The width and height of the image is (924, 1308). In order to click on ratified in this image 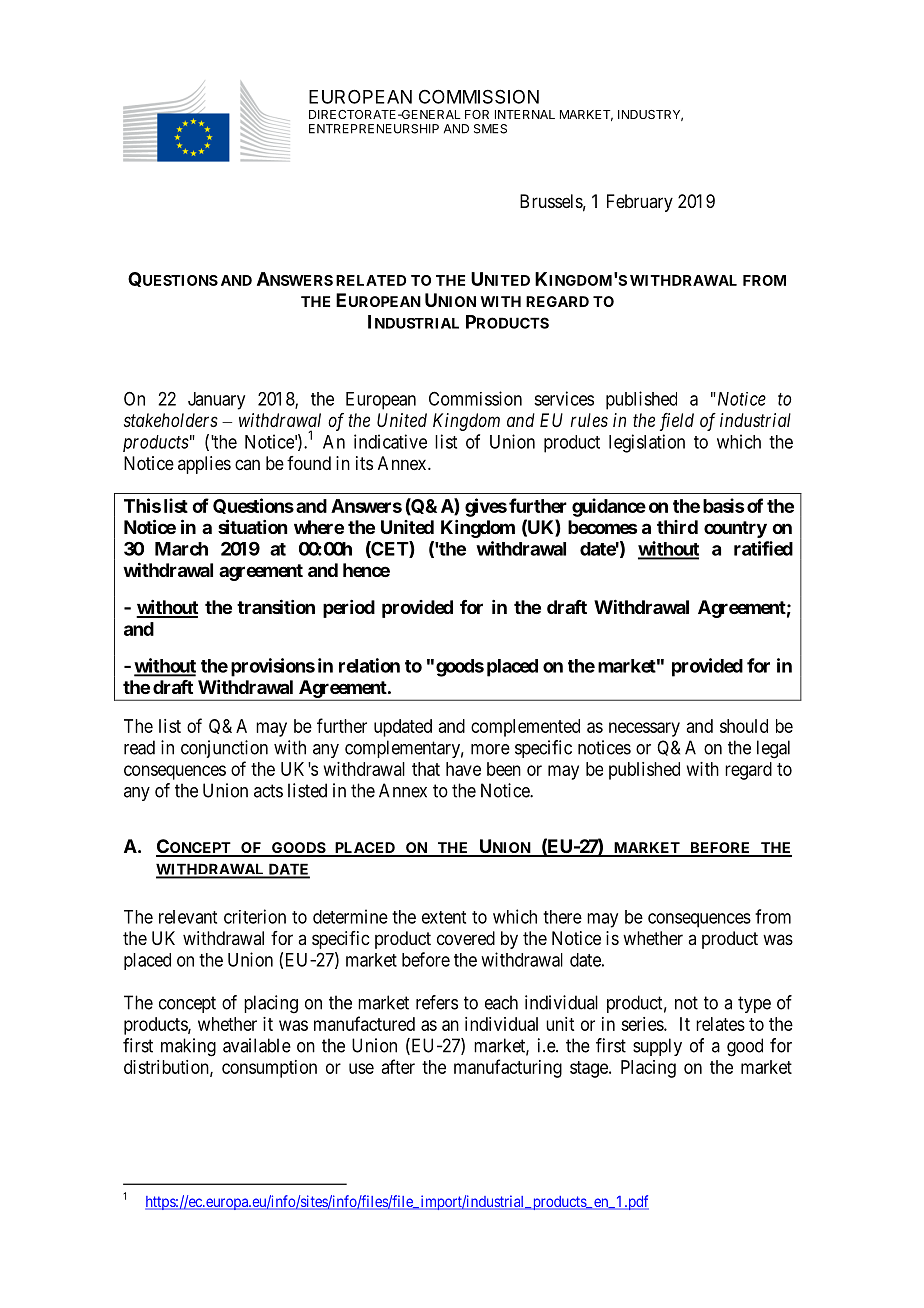, I will do `click(763, 548)`.
